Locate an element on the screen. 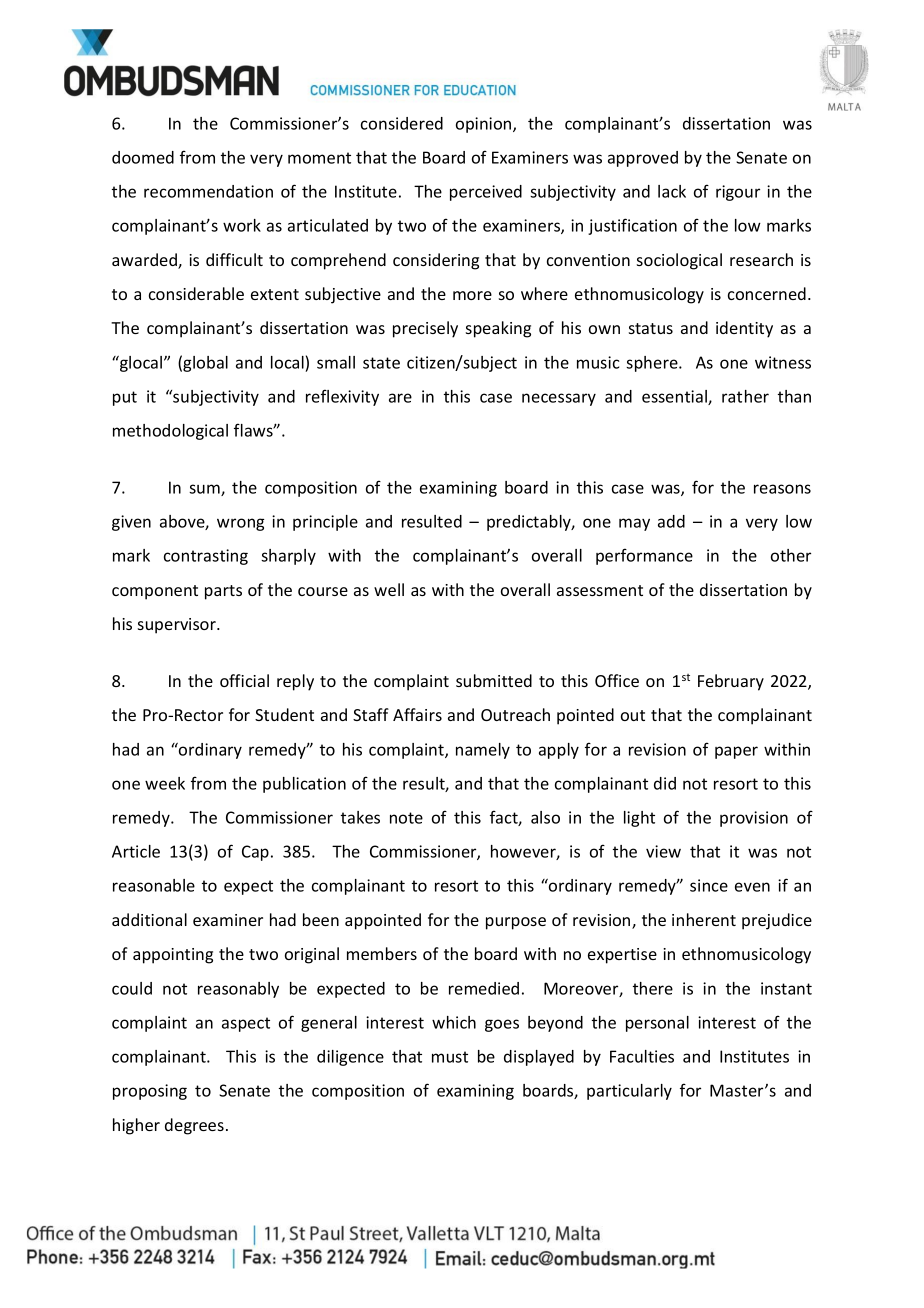  rigour is located at coordinates (738, 193).
